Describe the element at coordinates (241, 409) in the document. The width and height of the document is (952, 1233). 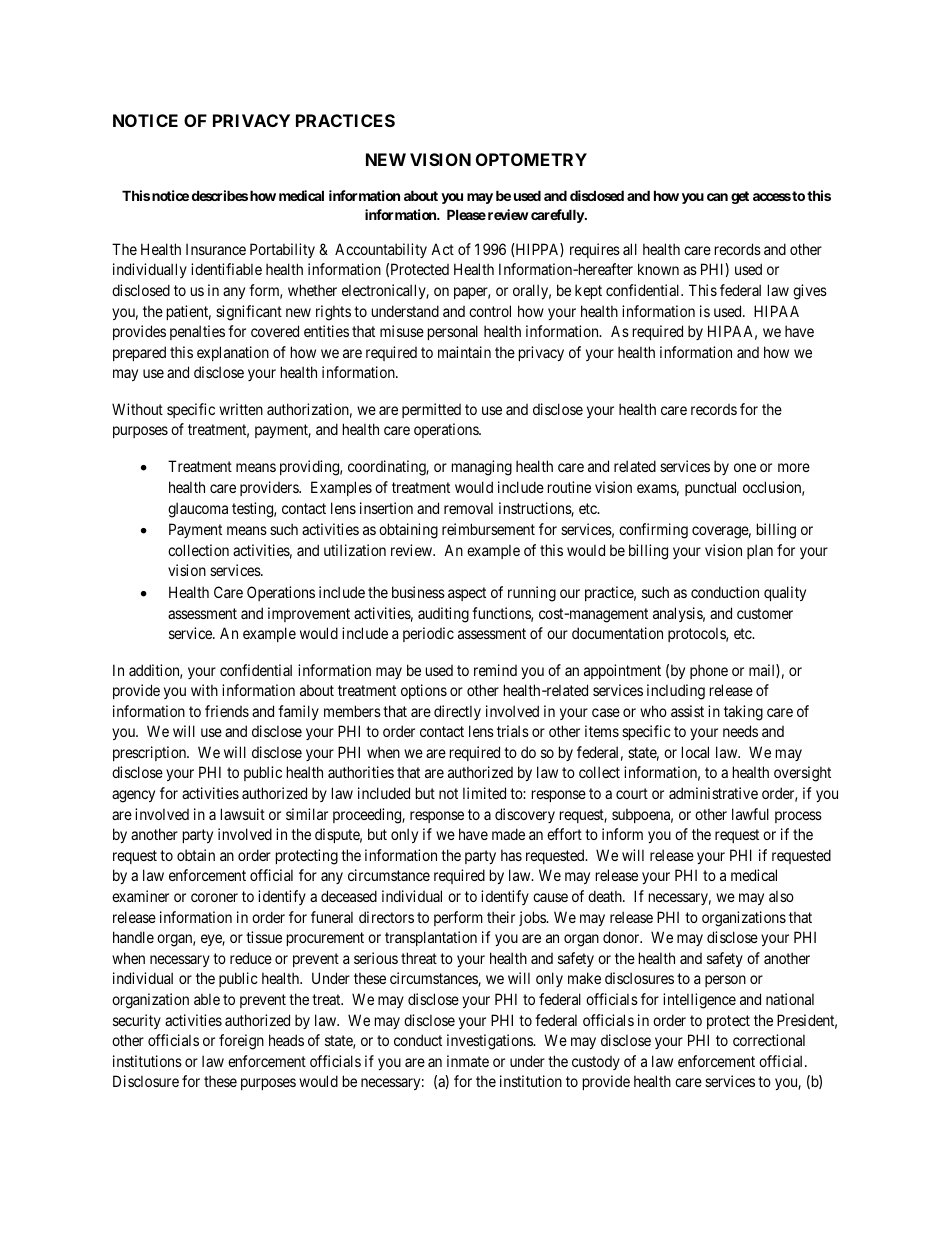
I see `written` at that location.
